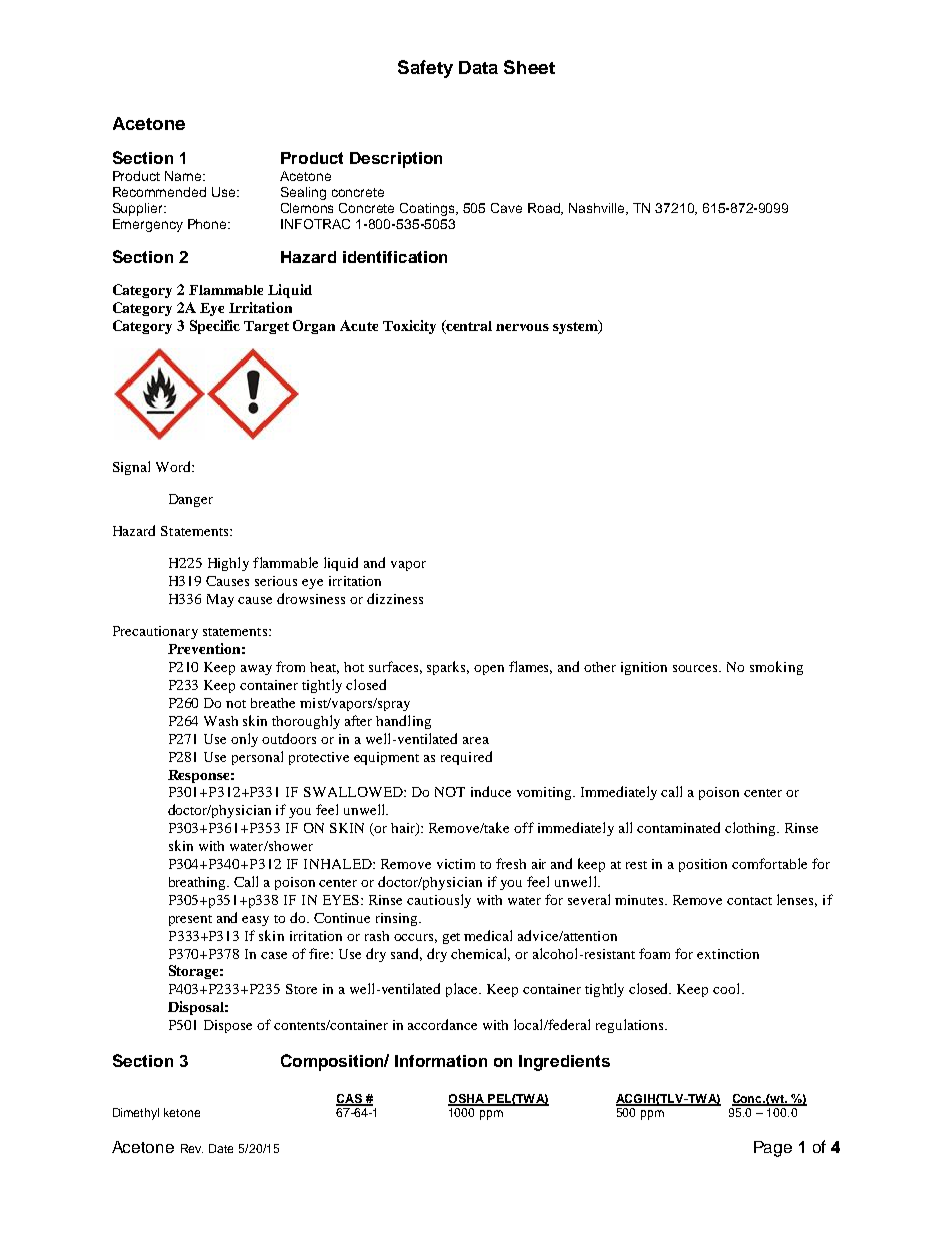 This page has width=952, height=1233. What do you see at coordinates (468, 325) in the page?
I see `central` at bounding box center [468, 325].
